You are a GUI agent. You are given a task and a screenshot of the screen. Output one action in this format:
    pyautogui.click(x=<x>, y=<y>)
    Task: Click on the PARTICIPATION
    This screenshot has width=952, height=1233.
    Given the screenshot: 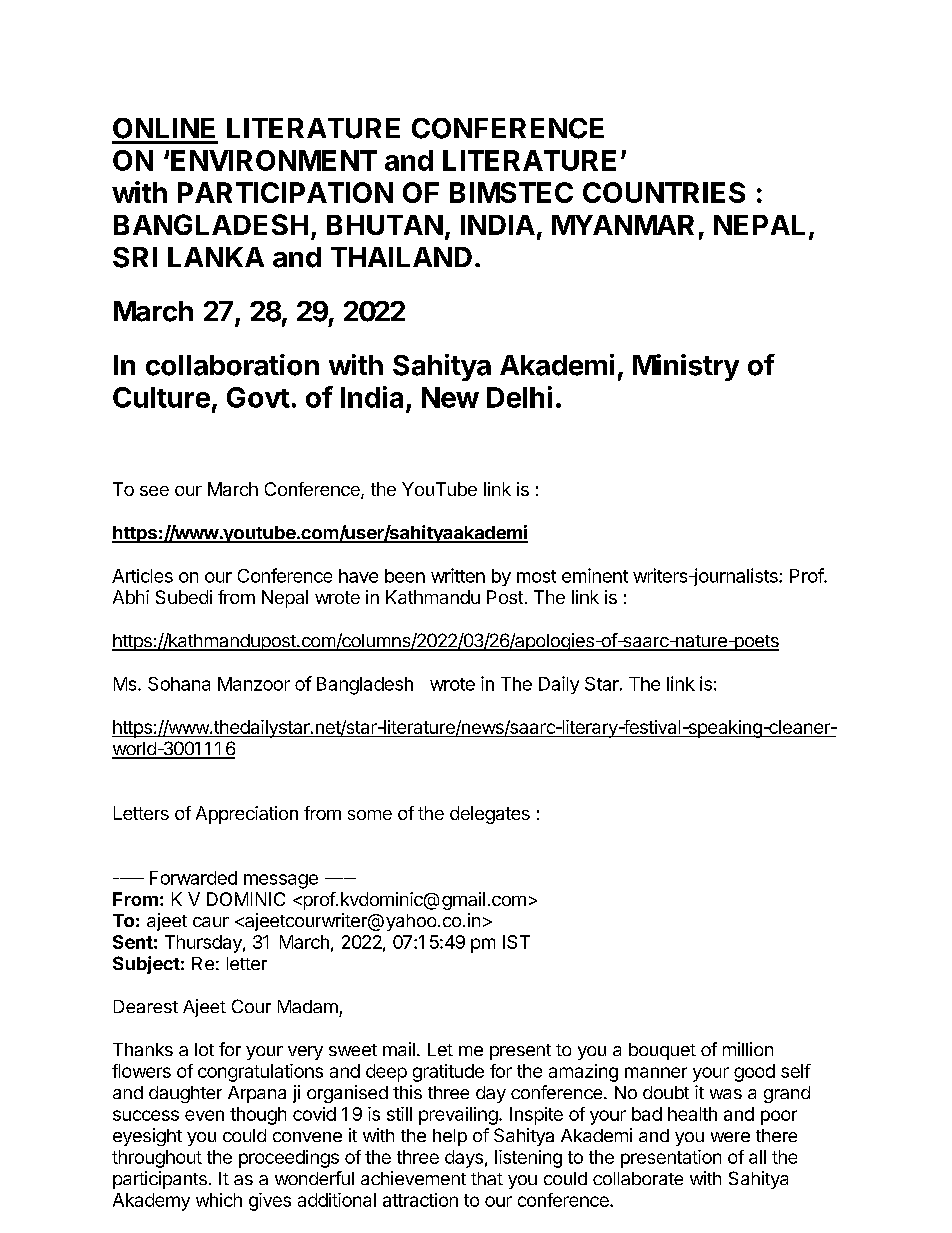 What is the action you would take?
    pyautogui.click(x=285, y=192)
